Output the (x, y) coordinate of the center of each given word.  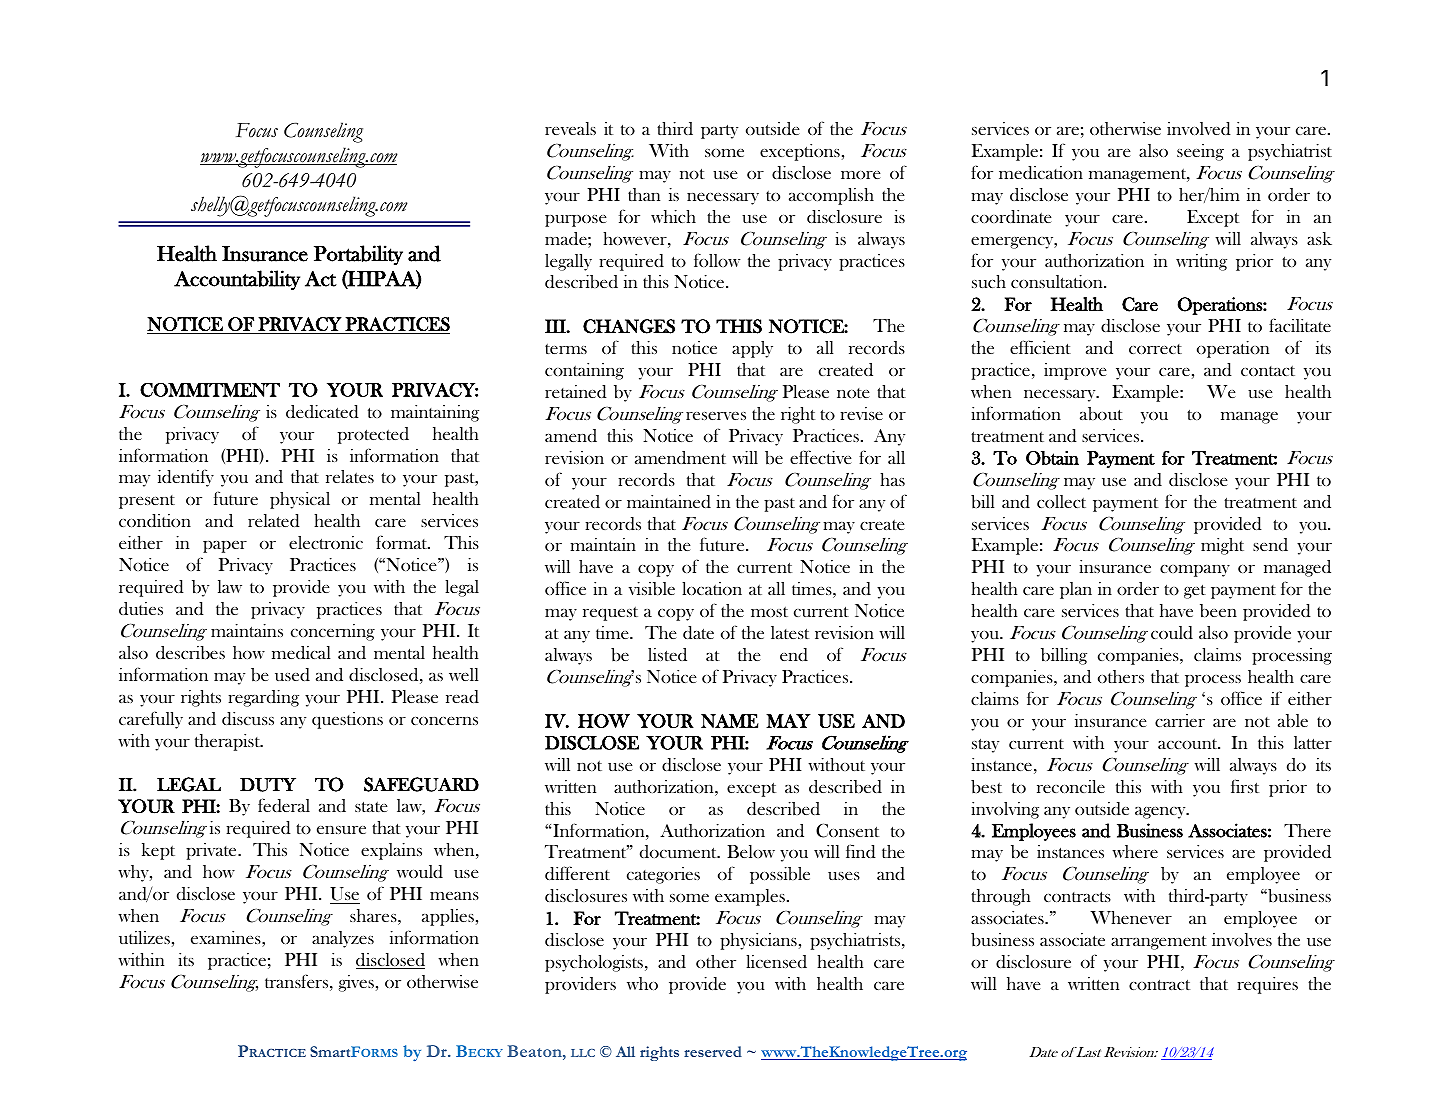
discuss (248, 719)
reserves (716, 416)
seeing (1200, 152)
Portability (358, 255)
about (1101, 414)
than (644, 194)
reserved (713, 1051)
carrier (1180, 720)
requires (1267, 985)
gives (356, 983)
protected (373, 435)
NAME (730, 721)
